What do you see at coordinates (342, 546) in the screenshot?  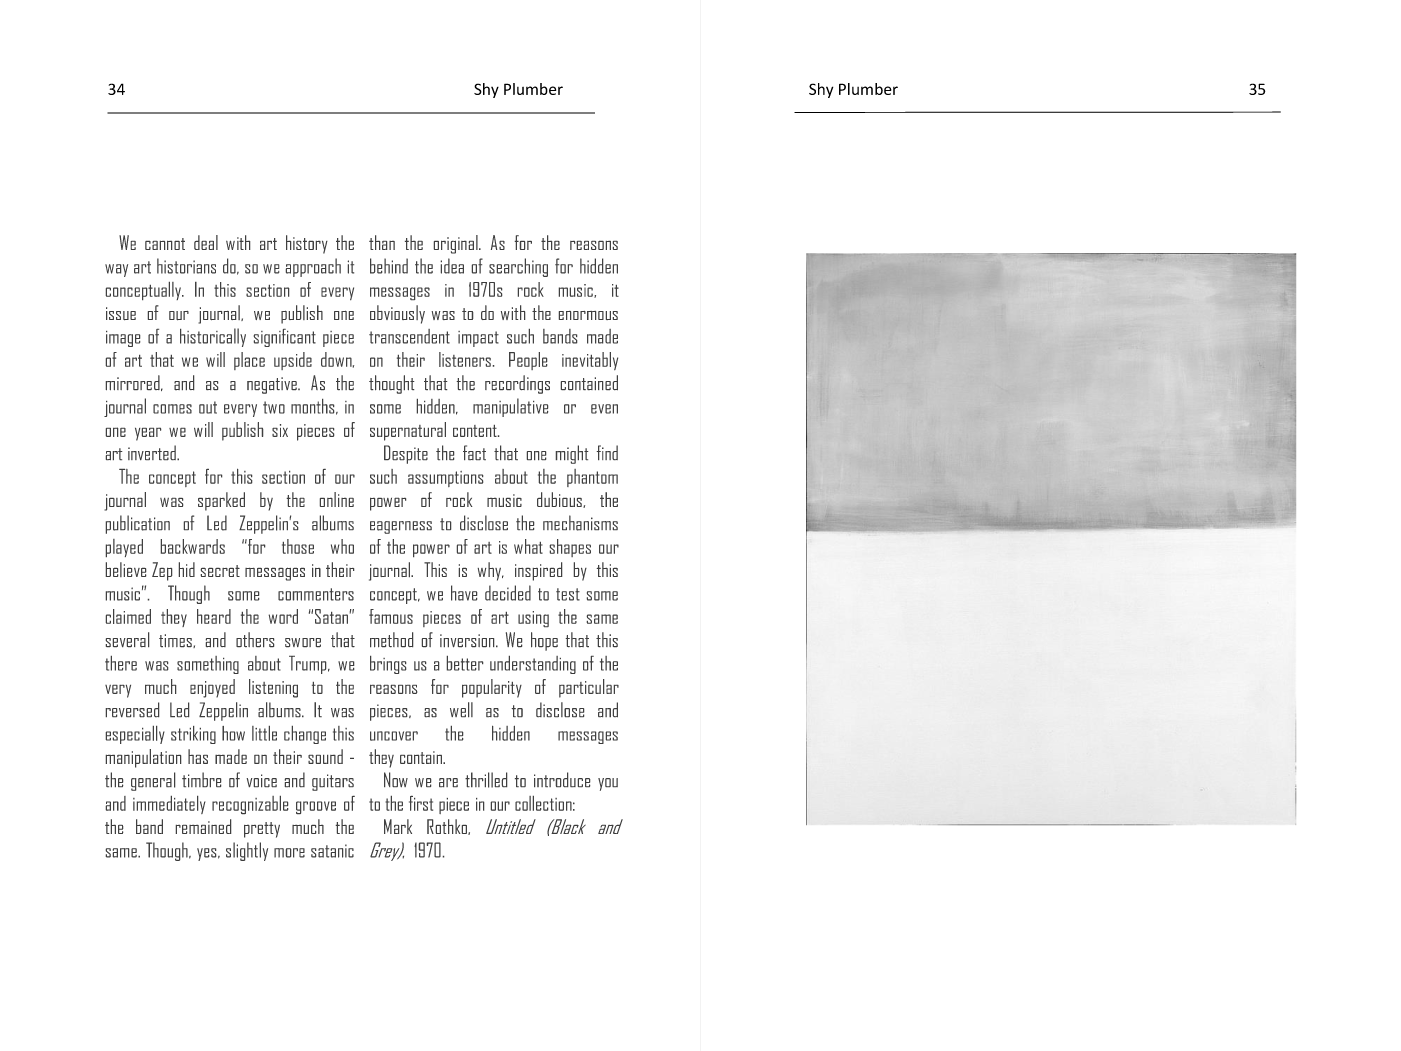 I see `who` at bounding box center [342, 546].
